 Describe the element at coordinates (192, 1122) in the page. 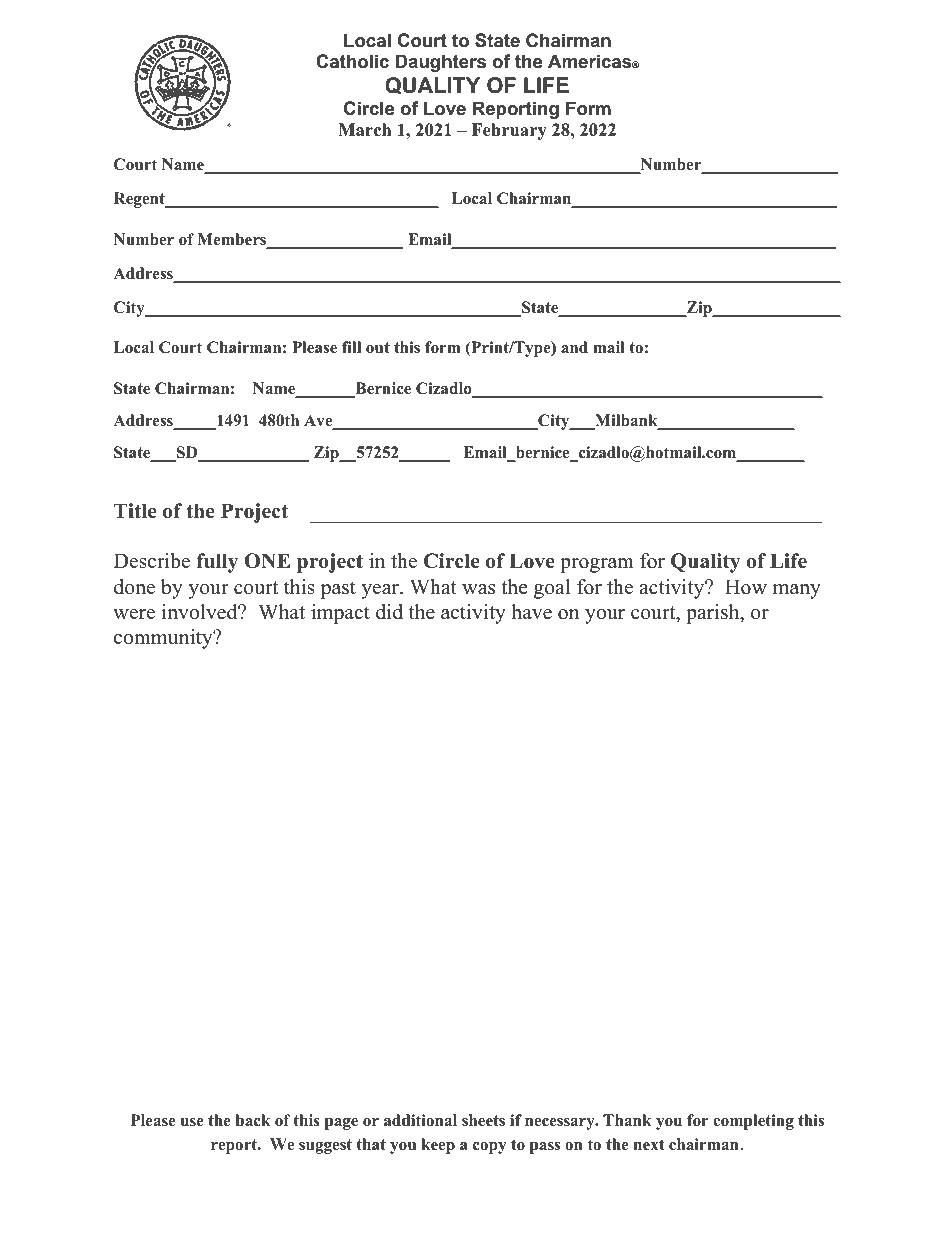

I see `use` at that location.
